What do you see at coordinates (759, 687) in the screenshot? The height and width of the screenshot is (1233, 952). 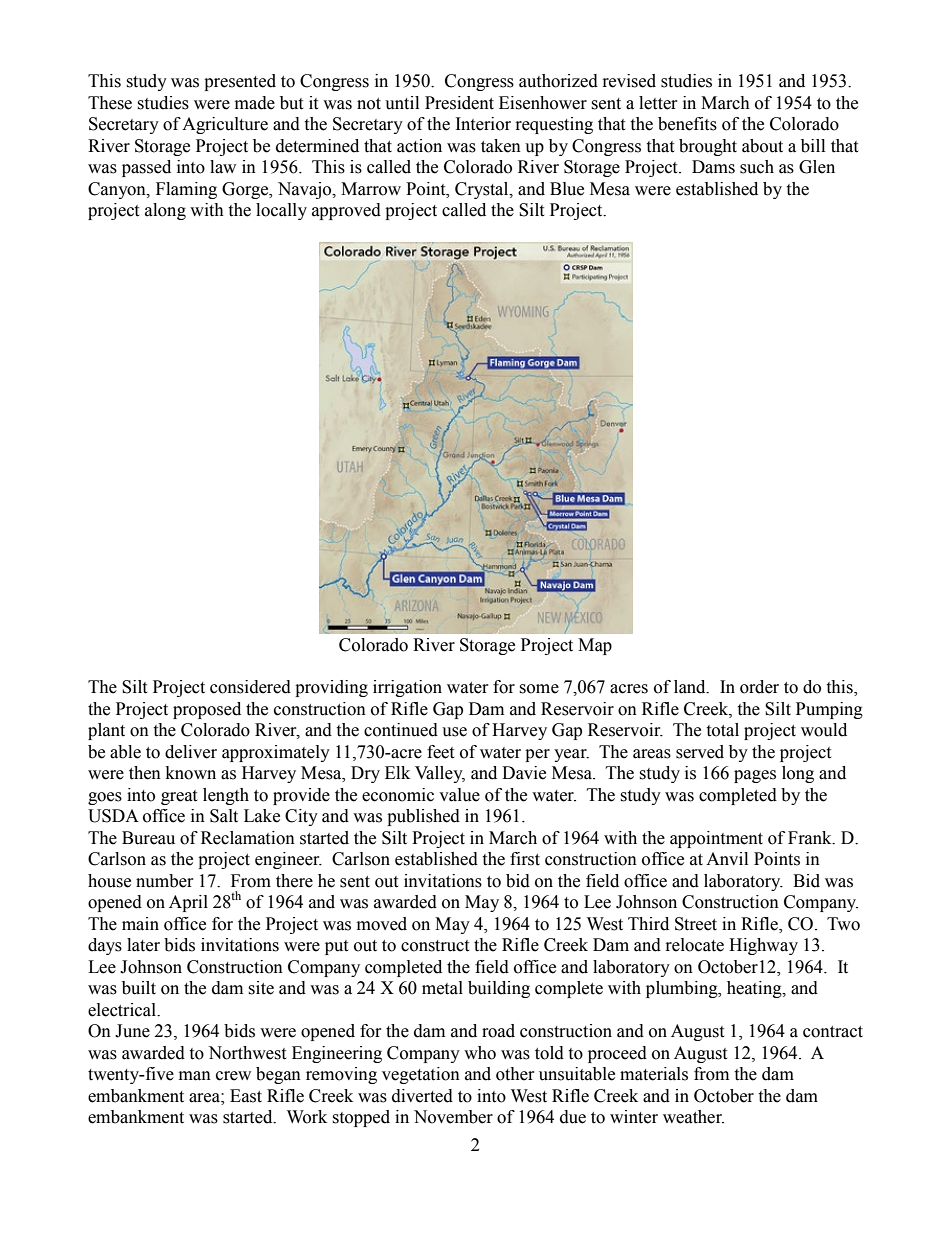 I see `order` at bounding box center [759, 687].
